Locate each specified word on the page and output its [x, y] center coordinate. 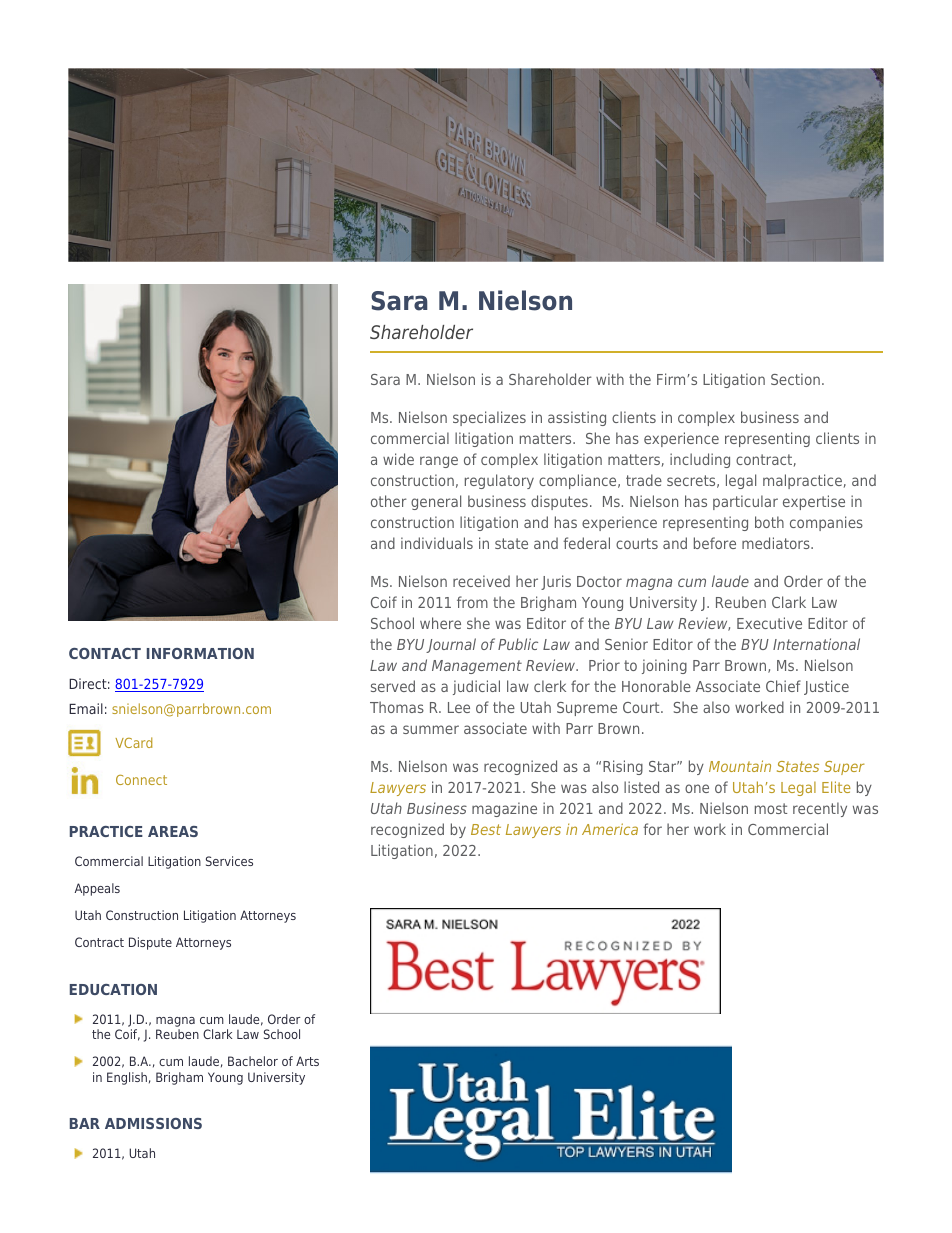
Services [229, 861]
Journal [451, 645]
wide [398, 459]
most [771, 808]
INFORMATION [200, 653]
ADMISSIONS [153, 1123]
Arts [307, 1061]
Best [486, 829]
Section [795, 379]
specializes [489, 418]
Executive [769, 623]
